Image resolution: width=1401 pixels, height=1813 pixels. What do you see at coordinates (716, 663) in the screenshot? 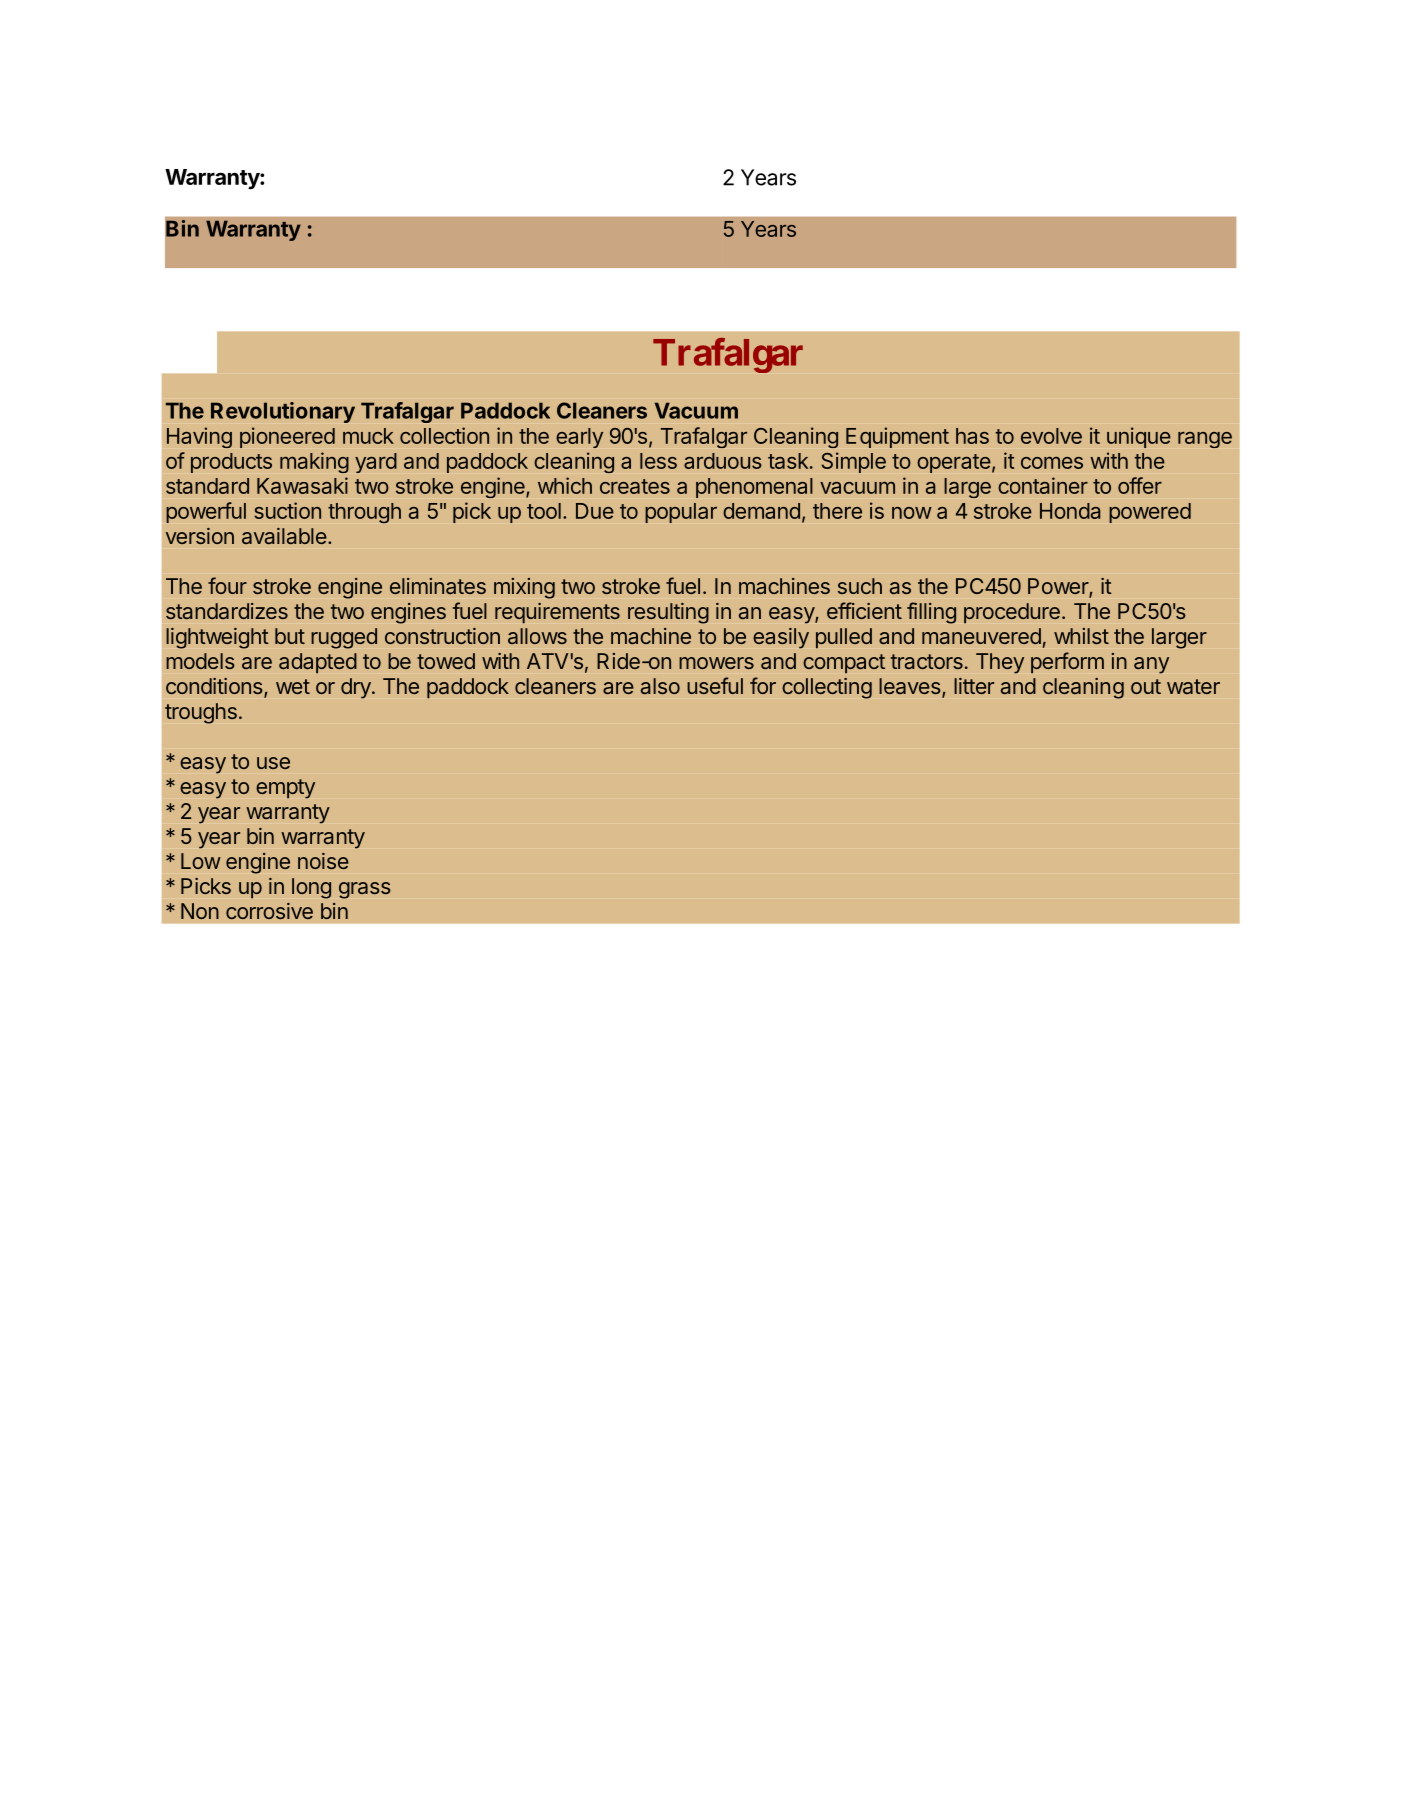
I see `mowers` at bounding box center [716, 663].
